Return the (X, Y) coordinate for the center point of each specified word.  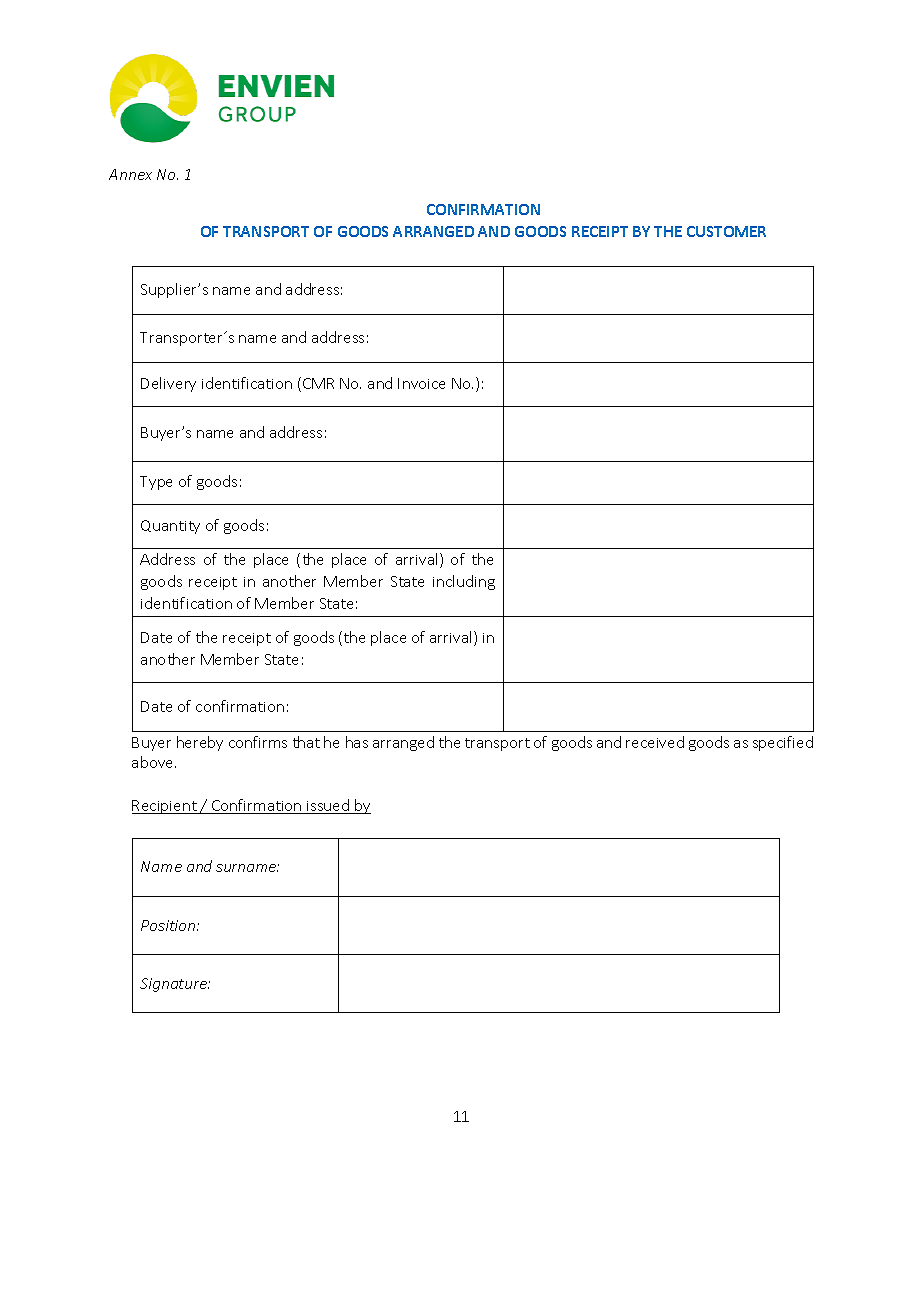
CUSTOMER (726, 231)
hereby (200, 743)
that (306, 742)
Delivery (168, 384)
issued (328, 806)
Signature (175, 985)
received (655, 742)
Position (169, 925)
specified (783, 743)
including (464, 582)
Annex (130, 174)
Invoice (421, 383)
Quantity (170, 527)
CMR (318, 383)
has (357, 742)
